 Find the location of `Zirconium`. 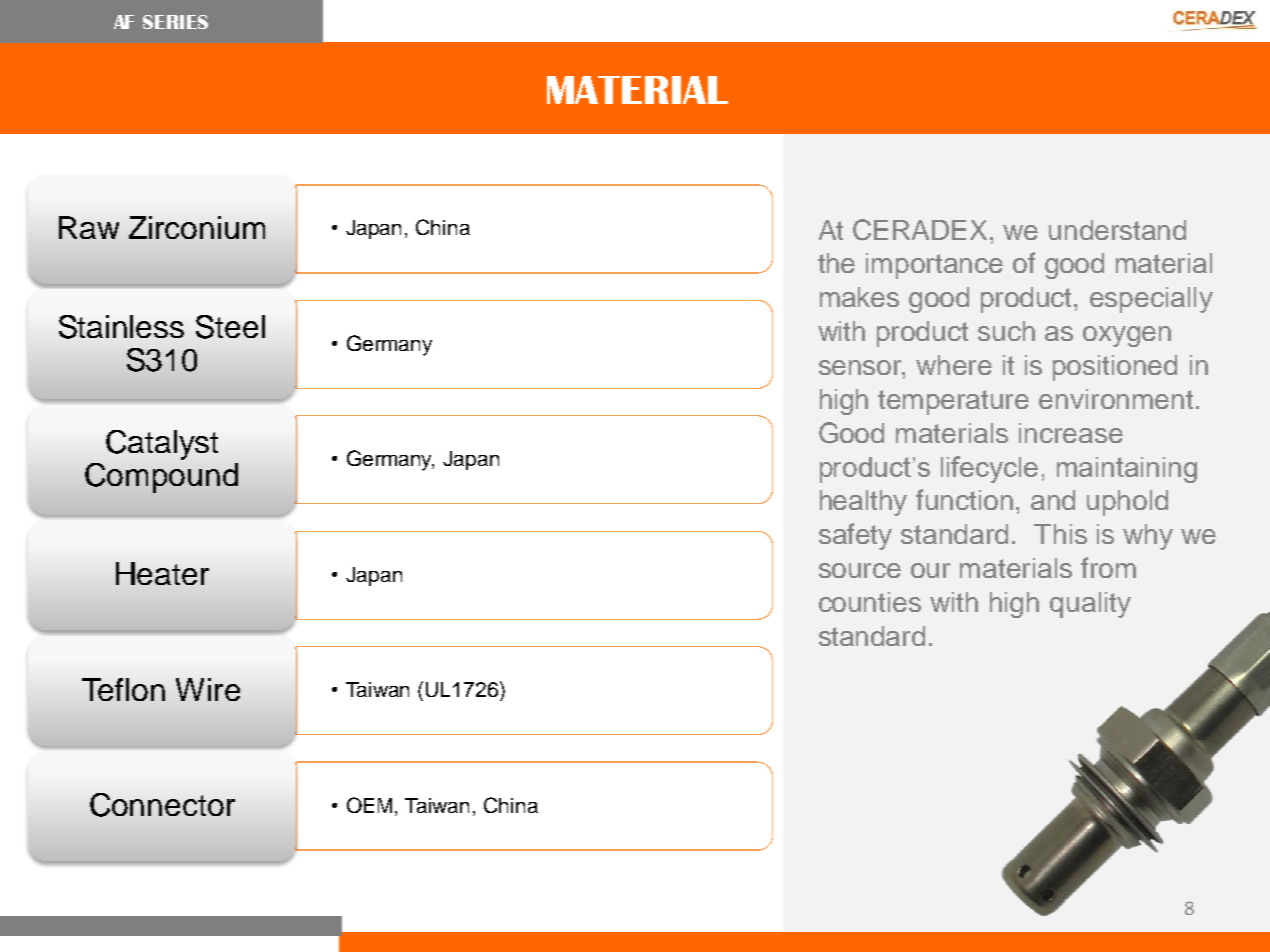

Zirconium is located at coordinates (197, 227).
